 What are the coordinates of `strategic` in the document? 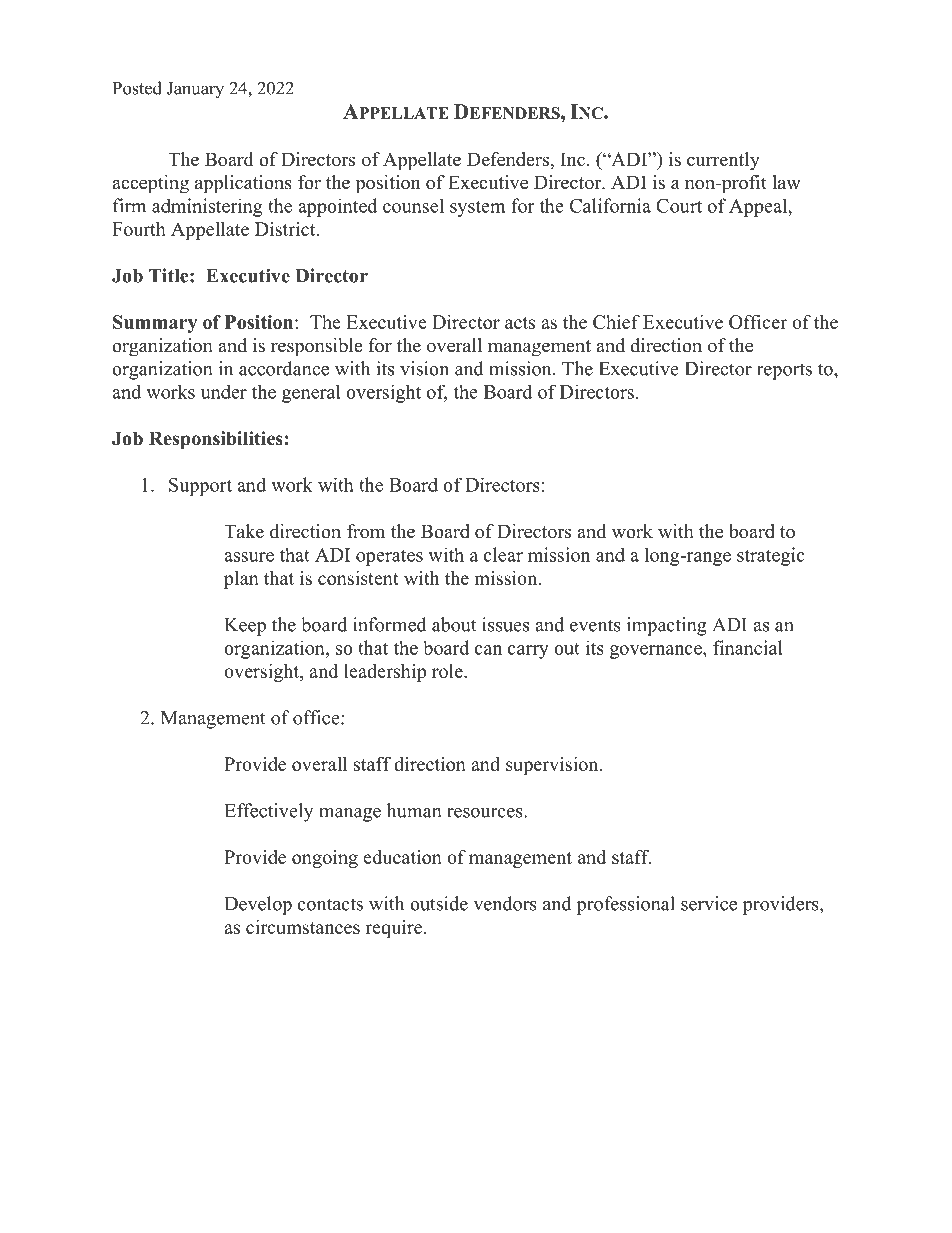 It's located at (771, 556).
